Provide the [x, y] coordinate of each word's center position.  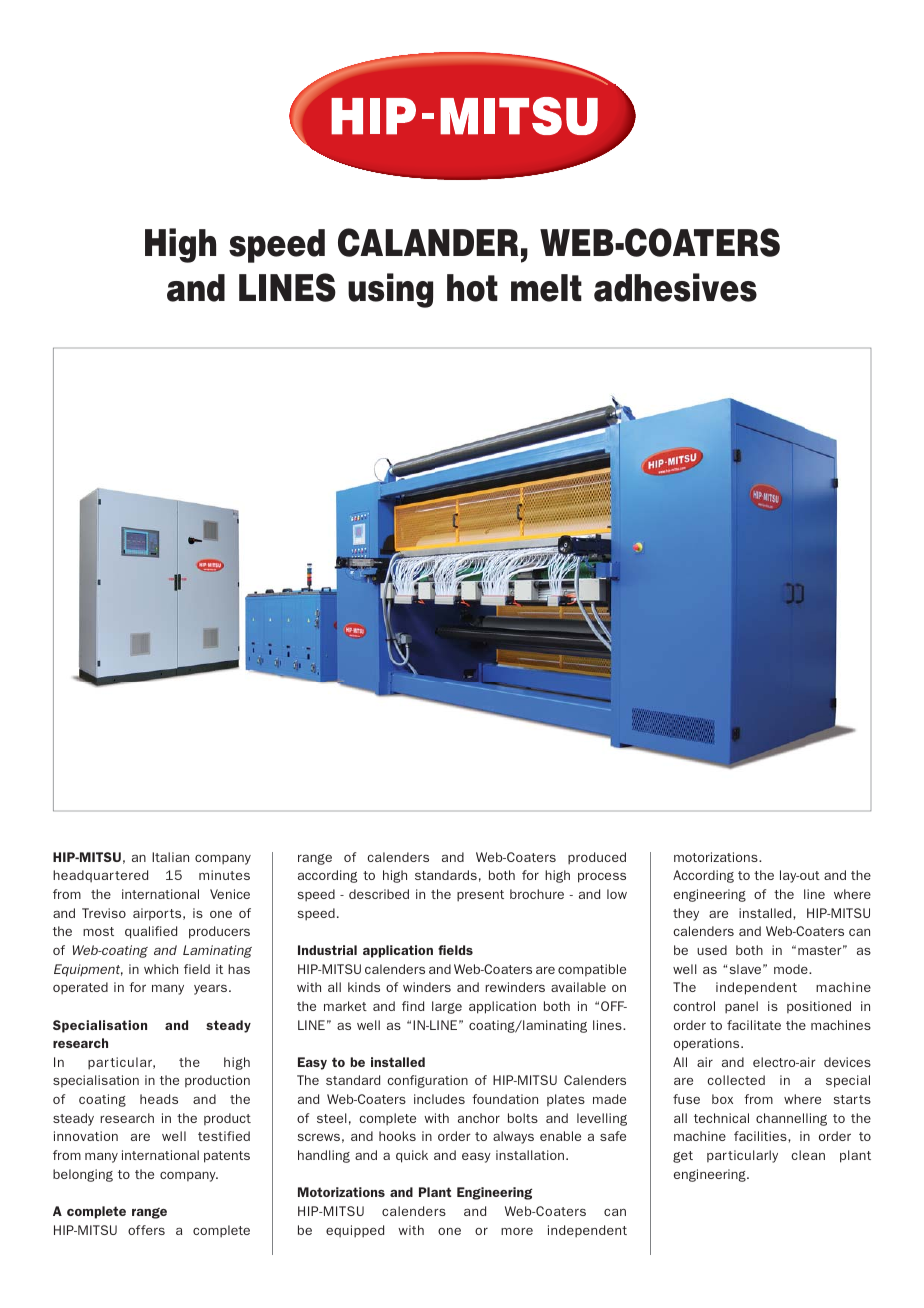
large [447, 1007]
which [161, 969]
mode [792, 969]
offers [146, 1230]
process [602, 877]
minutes [224, 875]
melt [546, 288]
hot [472, 288]
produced [597, 858]
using [390, 290]
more [517, 1231]
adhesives [675, 287]
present [480, 896]
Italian [170, 857]
